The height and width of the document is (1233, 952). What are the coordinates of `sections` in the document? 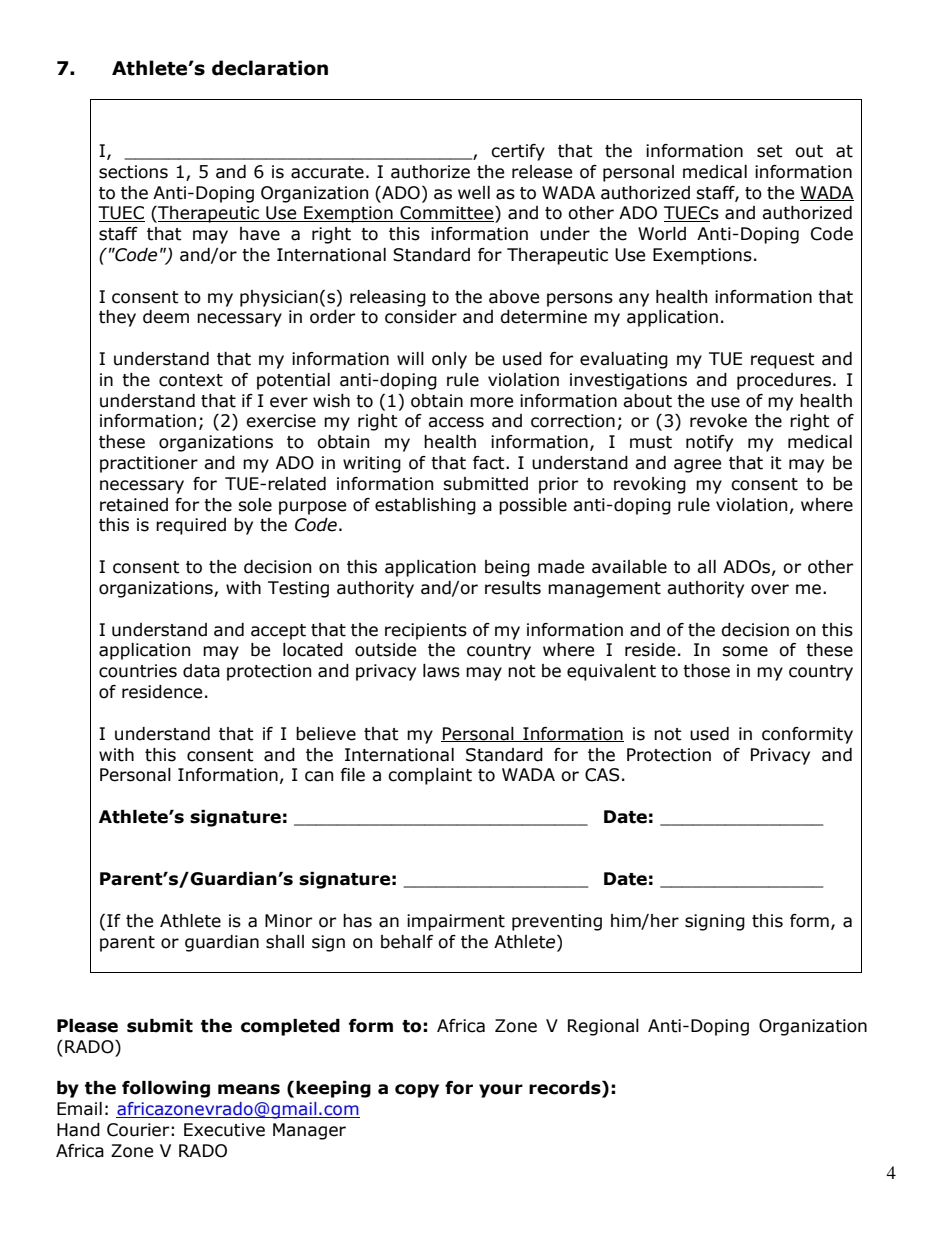 It's located at (133, 172).
